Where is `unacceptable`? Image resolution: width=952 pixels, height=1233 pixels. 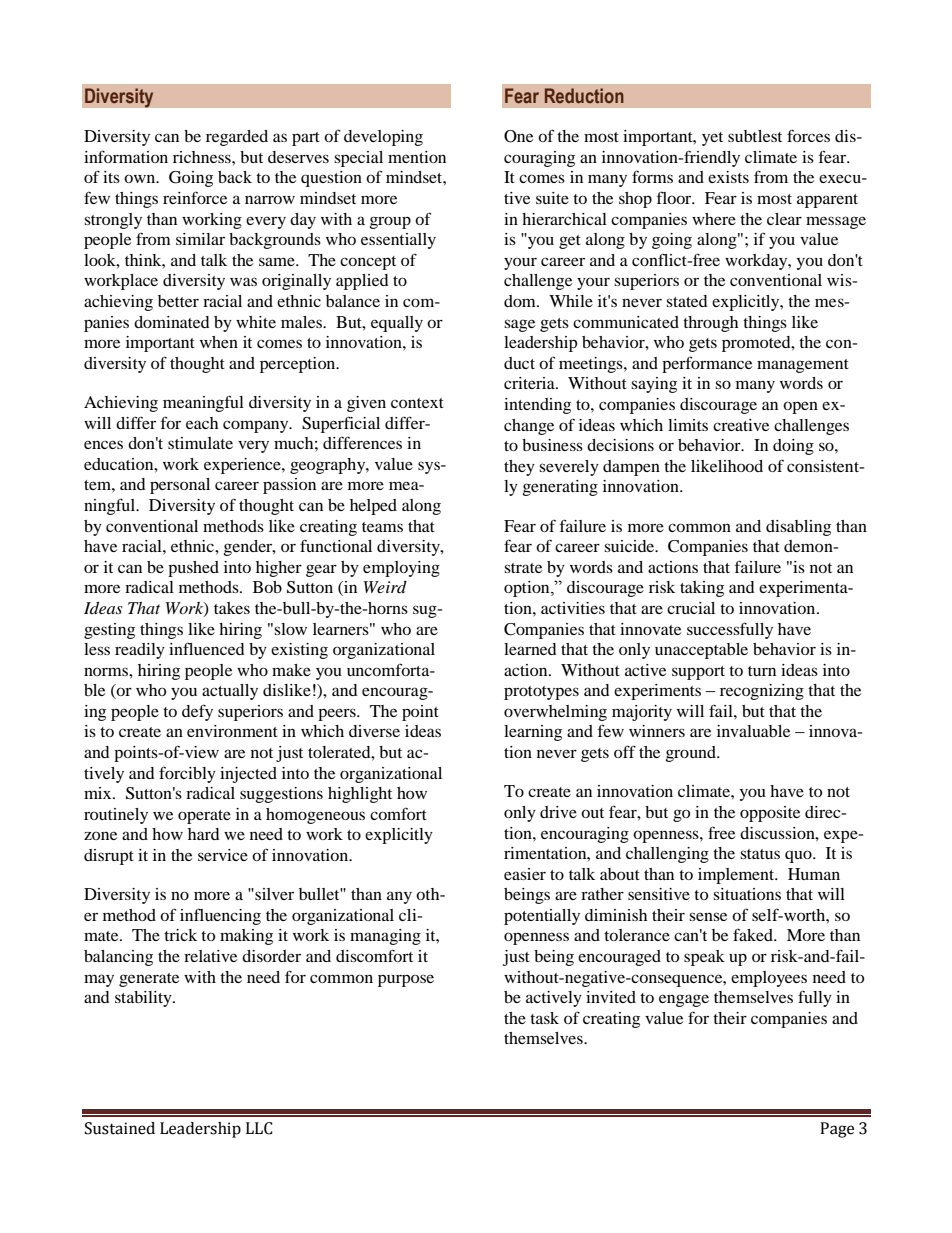 unacceptable is located at coordinates (701, 651).
